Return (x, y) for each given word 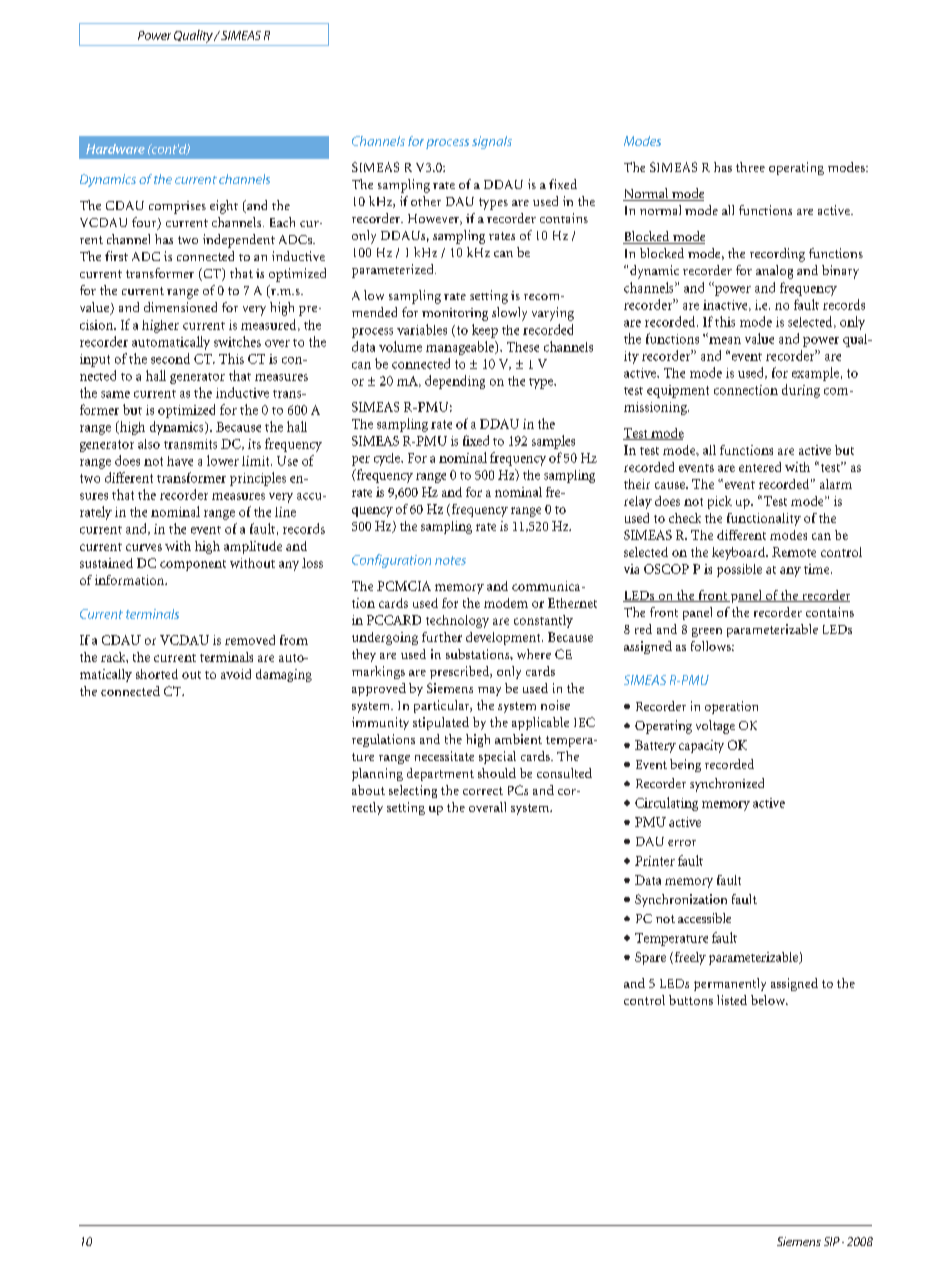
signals (492, 142)
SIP (832, 1241)
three (750, 167)
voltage (715, 727)
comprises (177, 207)
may (489, 691)
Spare (650, 958)
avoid (236, 674)
